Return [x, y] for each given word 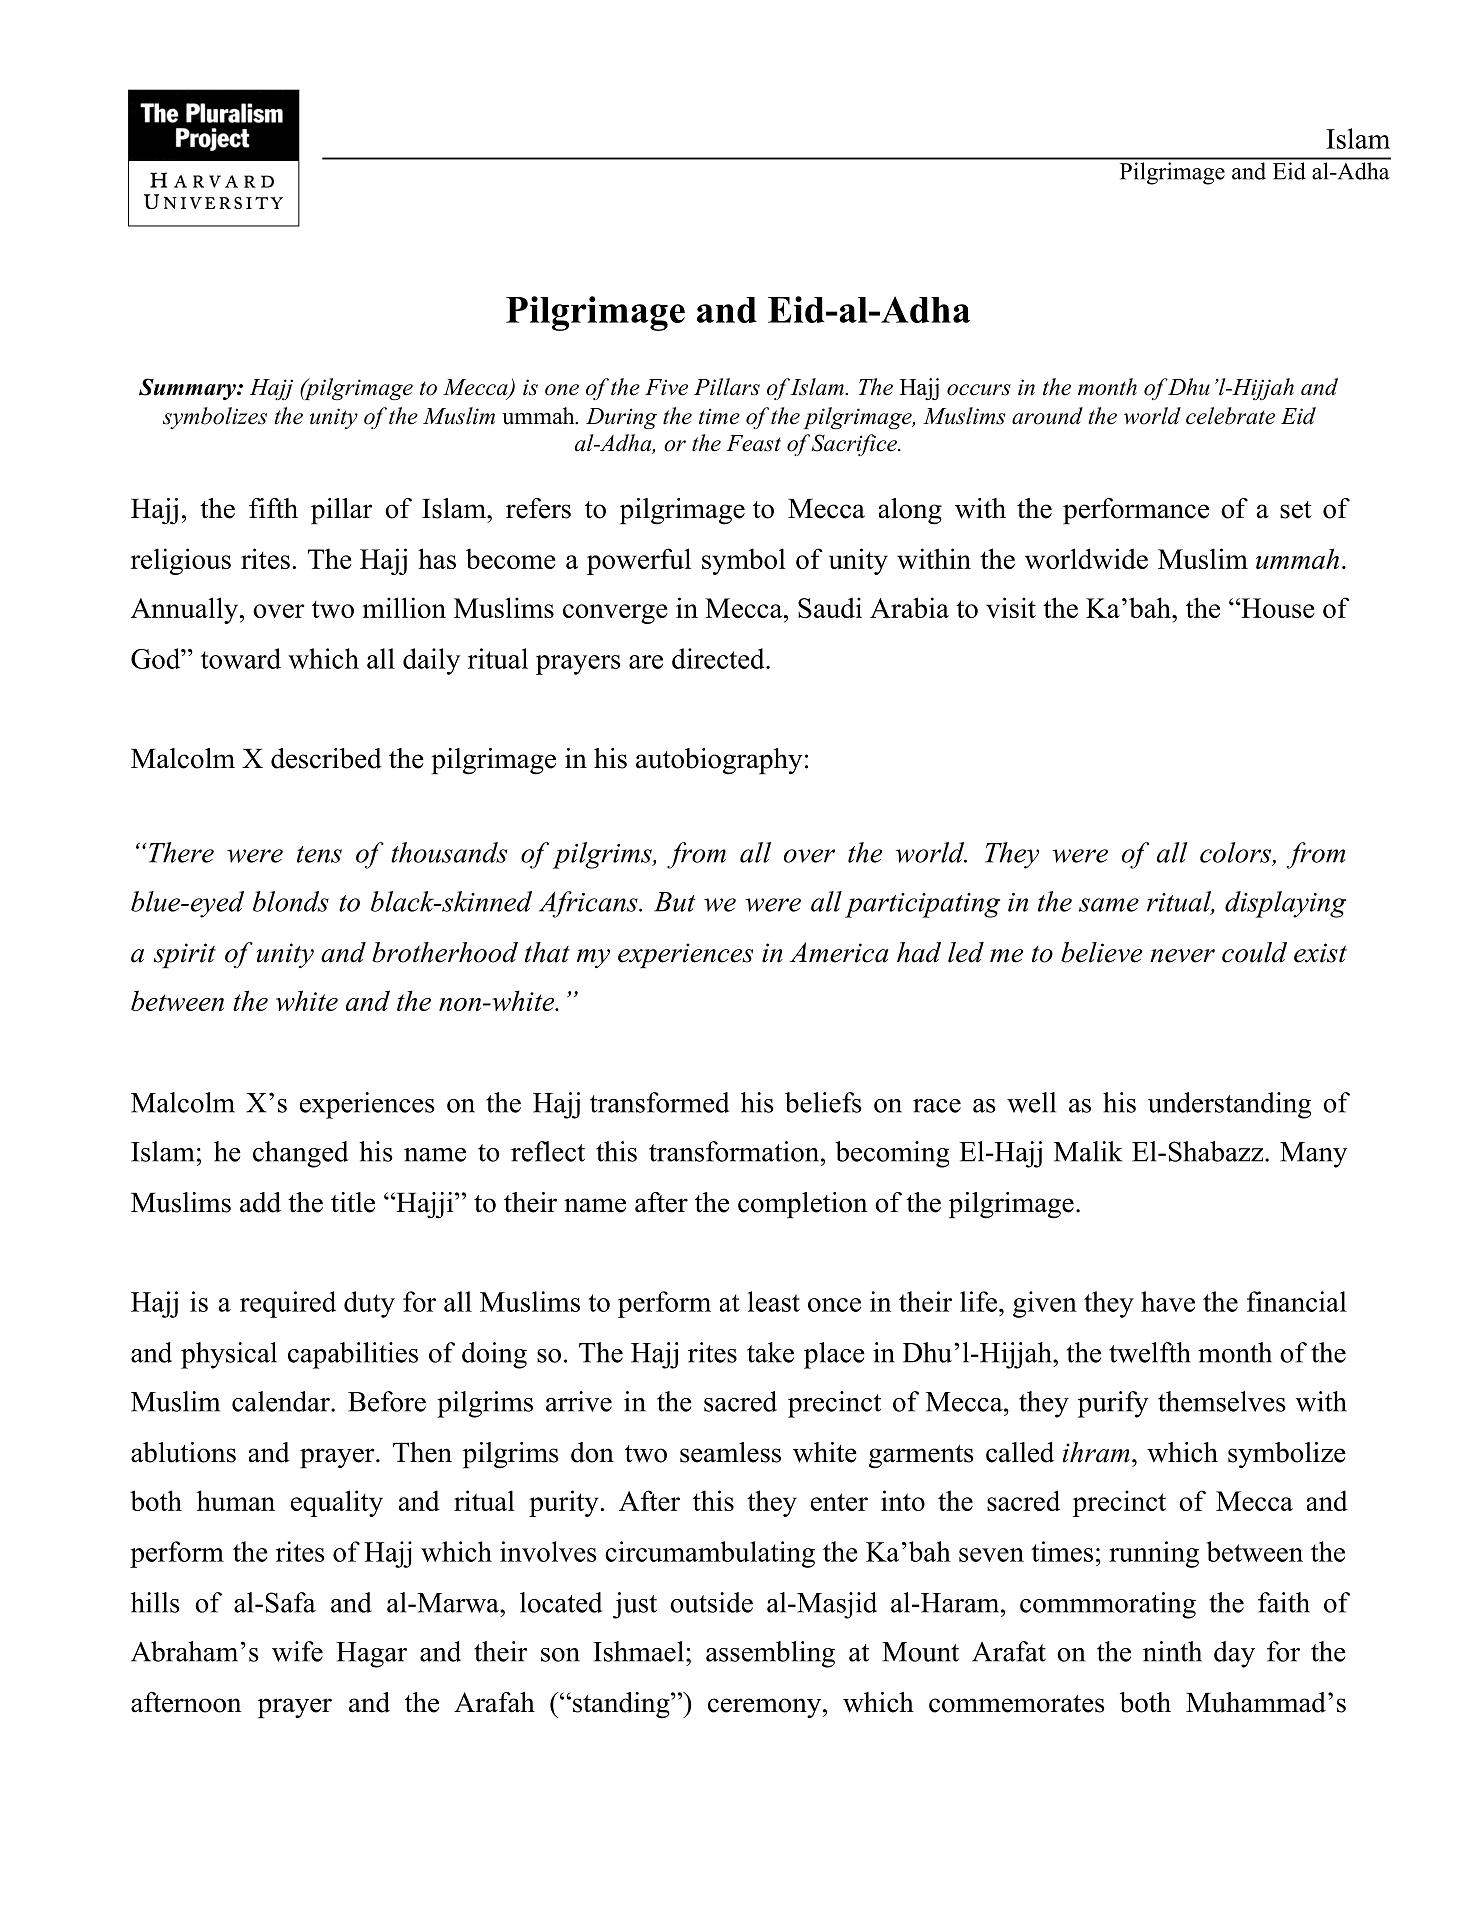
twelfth [1150, 1352]
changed [300, 1154]
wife [297, 1651]
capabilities [353, 1355]
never [1182, 956]
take [770, 1352]
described [326, 758]
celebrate [1230, 416]
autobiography [719, 761]
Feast [753, 443]
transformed [659, 1102]
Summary [188, 389]
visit [1011, 607]
